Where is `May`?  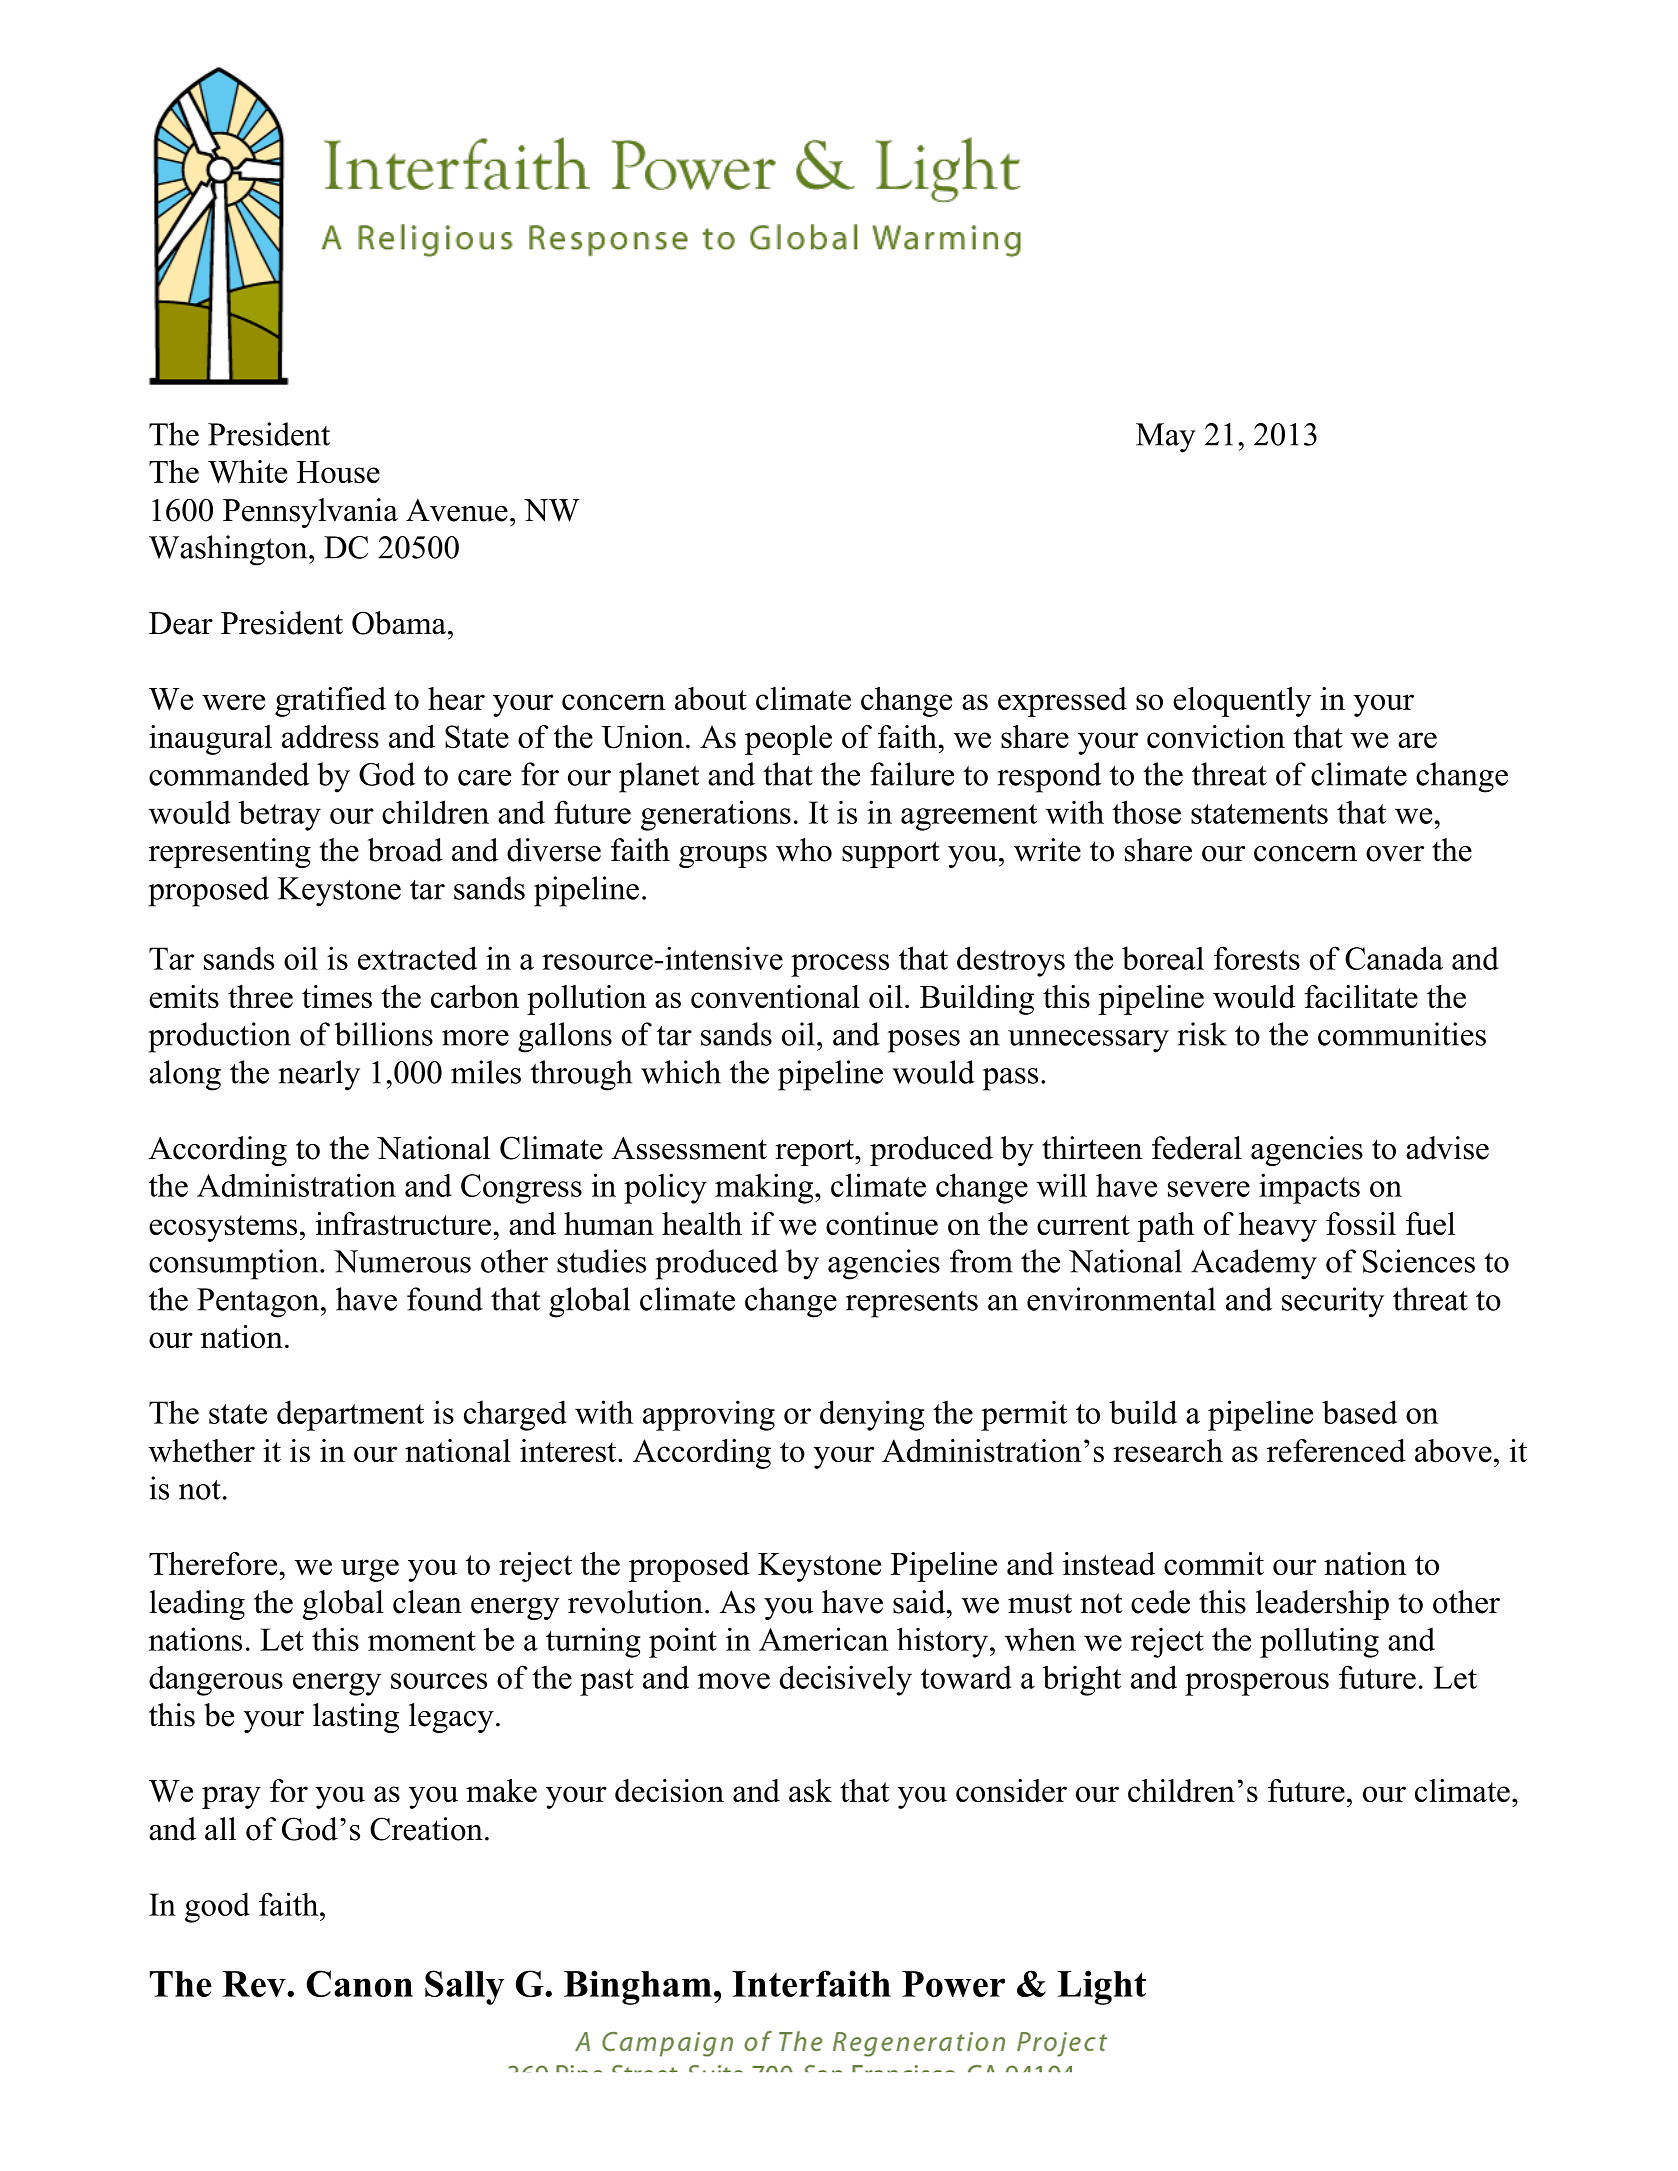 May is located at coordinates (1166, 438).
